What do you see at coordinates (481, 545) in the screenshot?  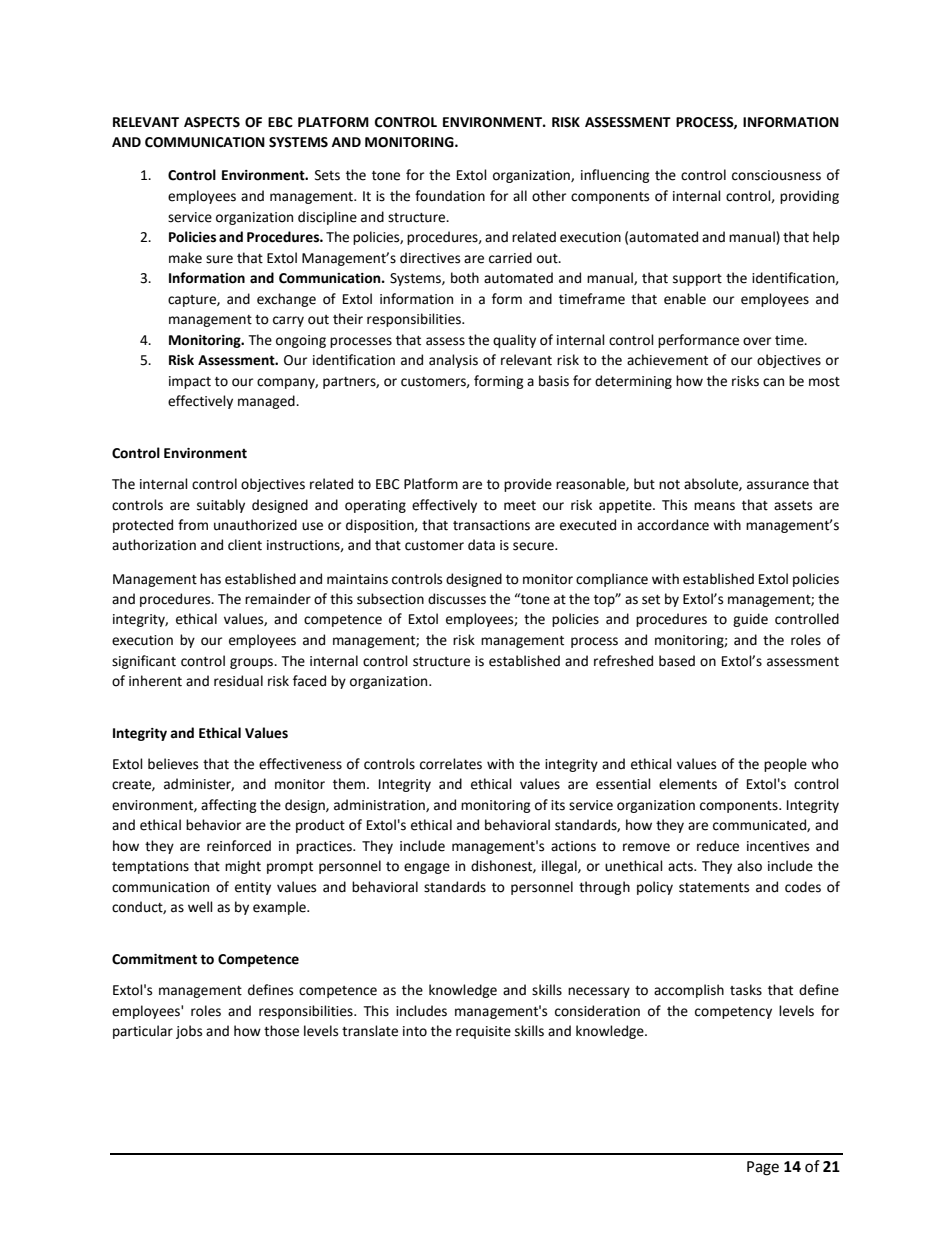 I see `data` at bounding box center [481, 545].
